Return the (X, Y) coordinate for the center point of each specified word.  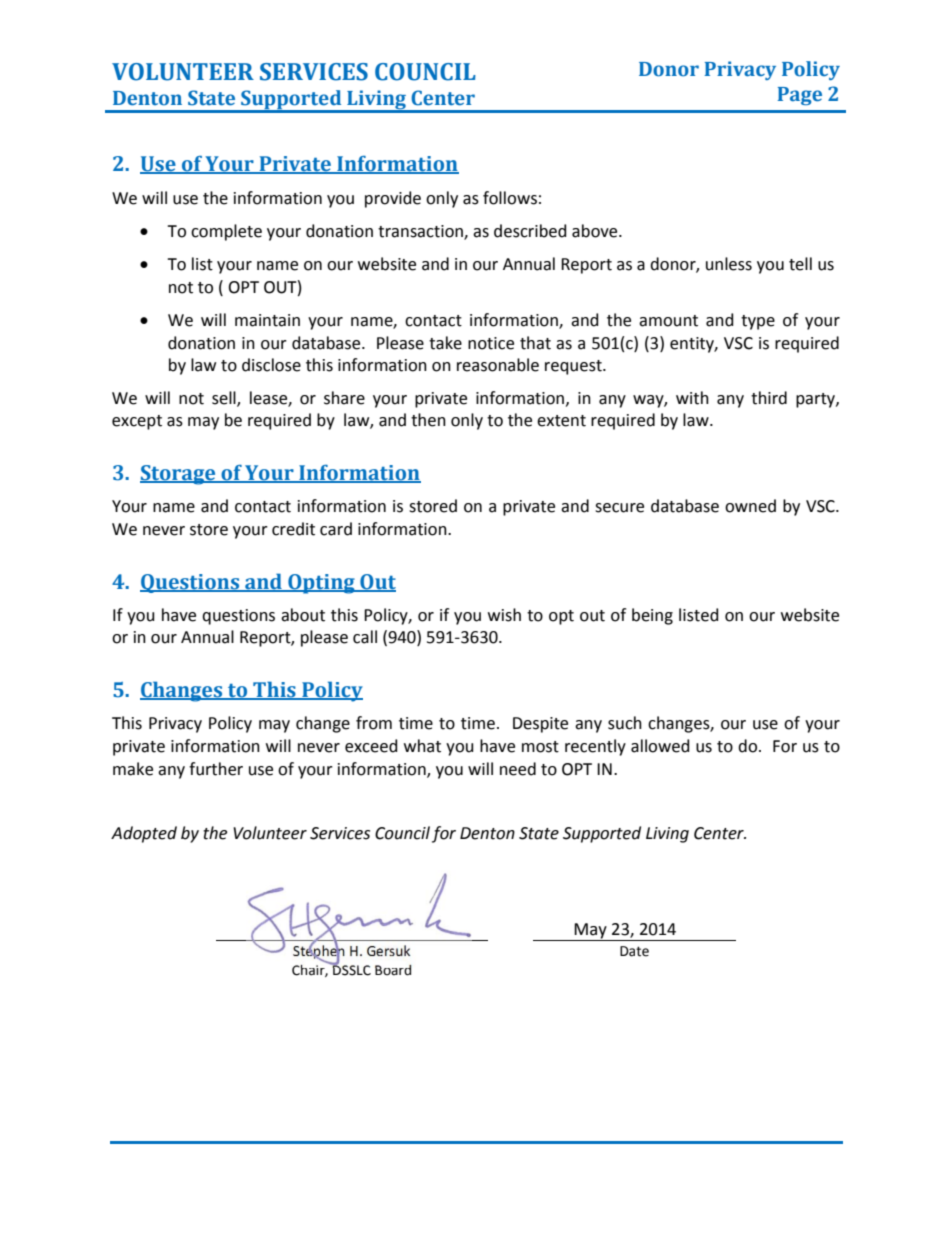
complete (226, 232)
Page (800, 96)
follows (510, 198)
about (303, 615)
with (692, 398)
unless (729, 264)
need (518, 769)
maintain (267, 320)
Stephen (319, 952)
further (216, 769)
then (428, 420)
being (652, 616)
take (445, 343)
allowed (660, 746)
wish (504, 615)
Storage (179, 475)
